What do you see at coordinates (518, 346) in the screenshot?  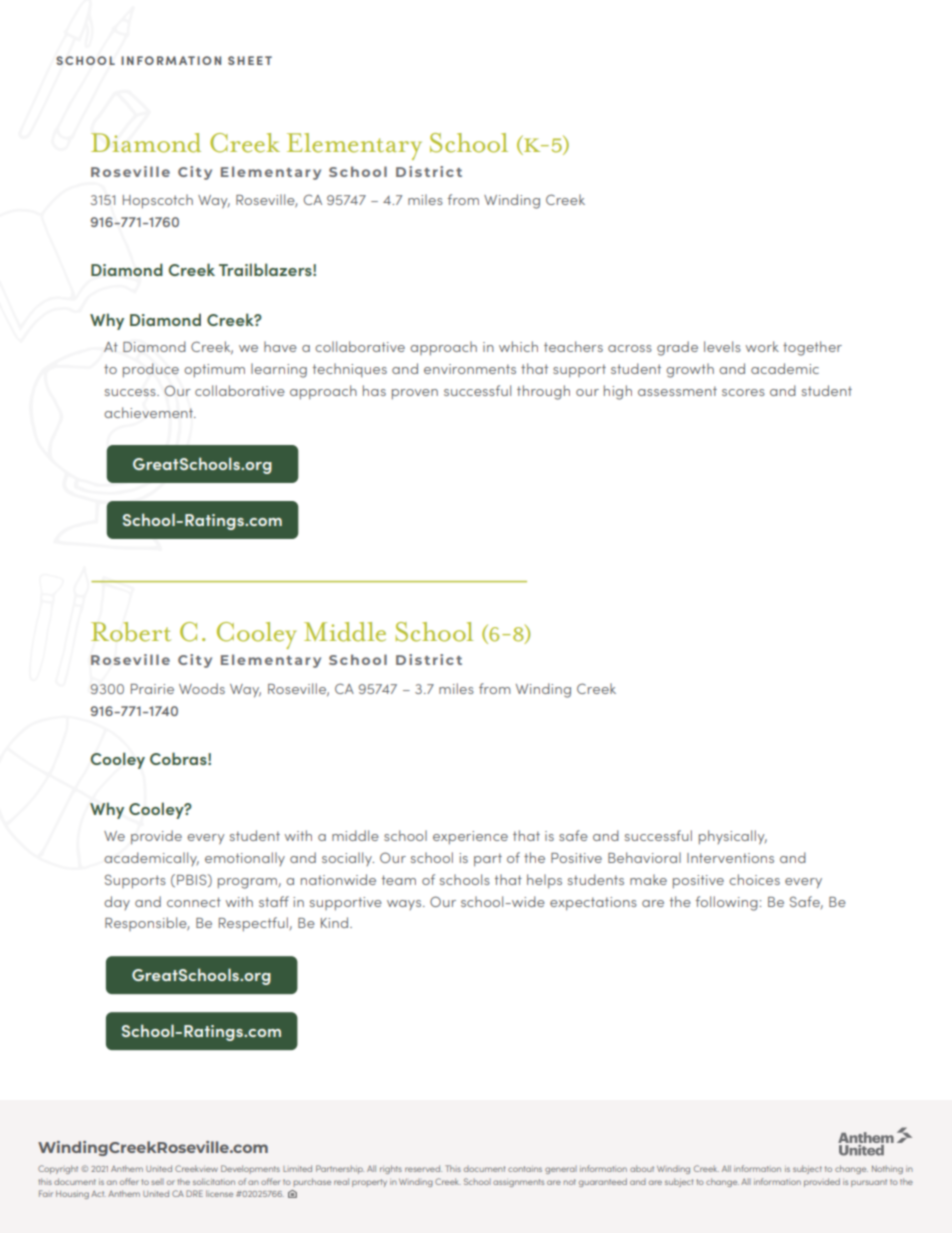 I see `which` at bounding box center [518, 346].
